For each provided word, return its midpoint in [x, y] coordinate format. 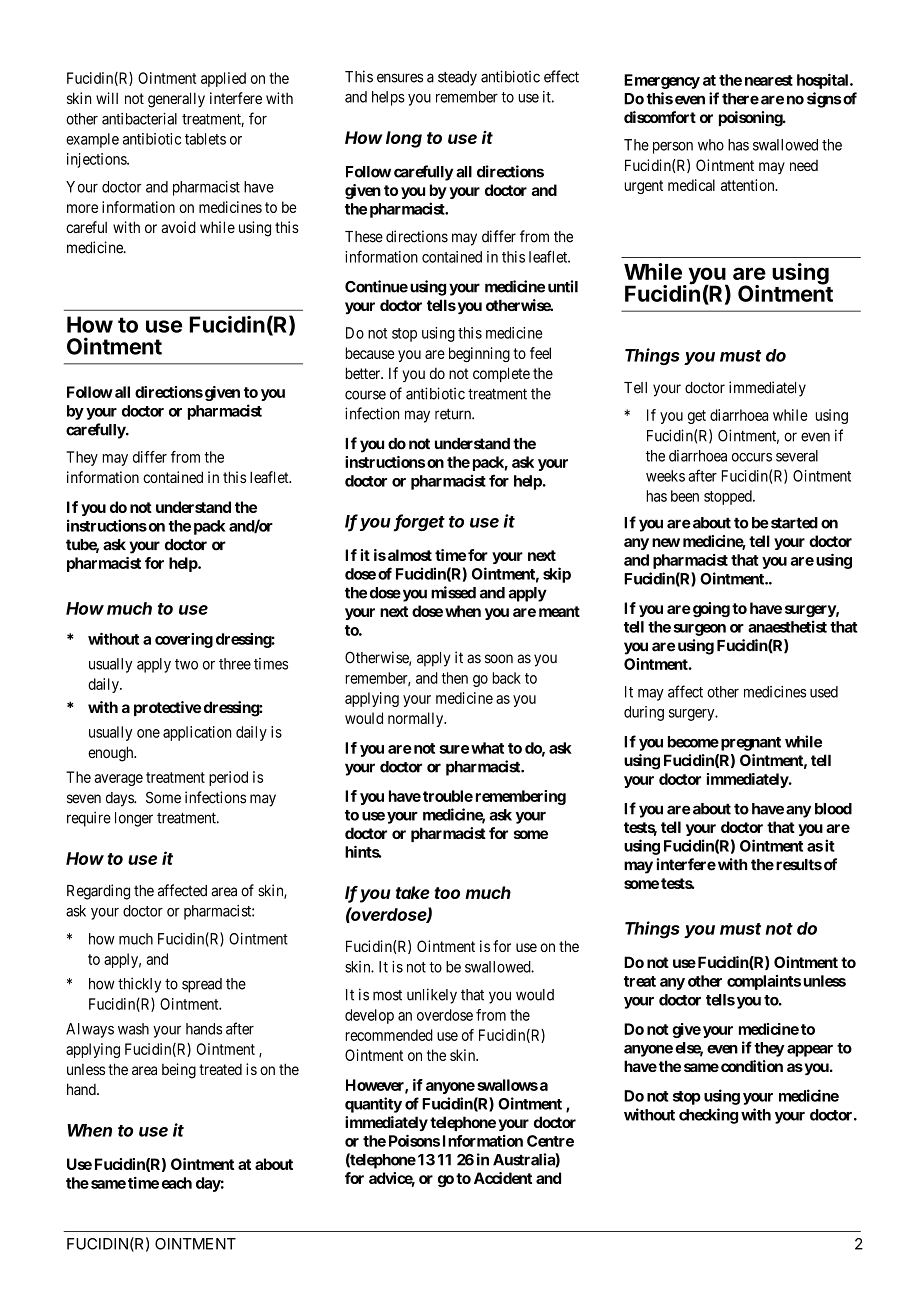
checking [708, 1116]
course [365, 395]
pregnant [749, 744]
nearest [769, 80]
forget [419, 523]
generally [176, 100]
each [177, 1183]
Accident [503, 1178]
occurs [752, 457]
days [120, 799]
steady [457, 78]
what [487, 748]
